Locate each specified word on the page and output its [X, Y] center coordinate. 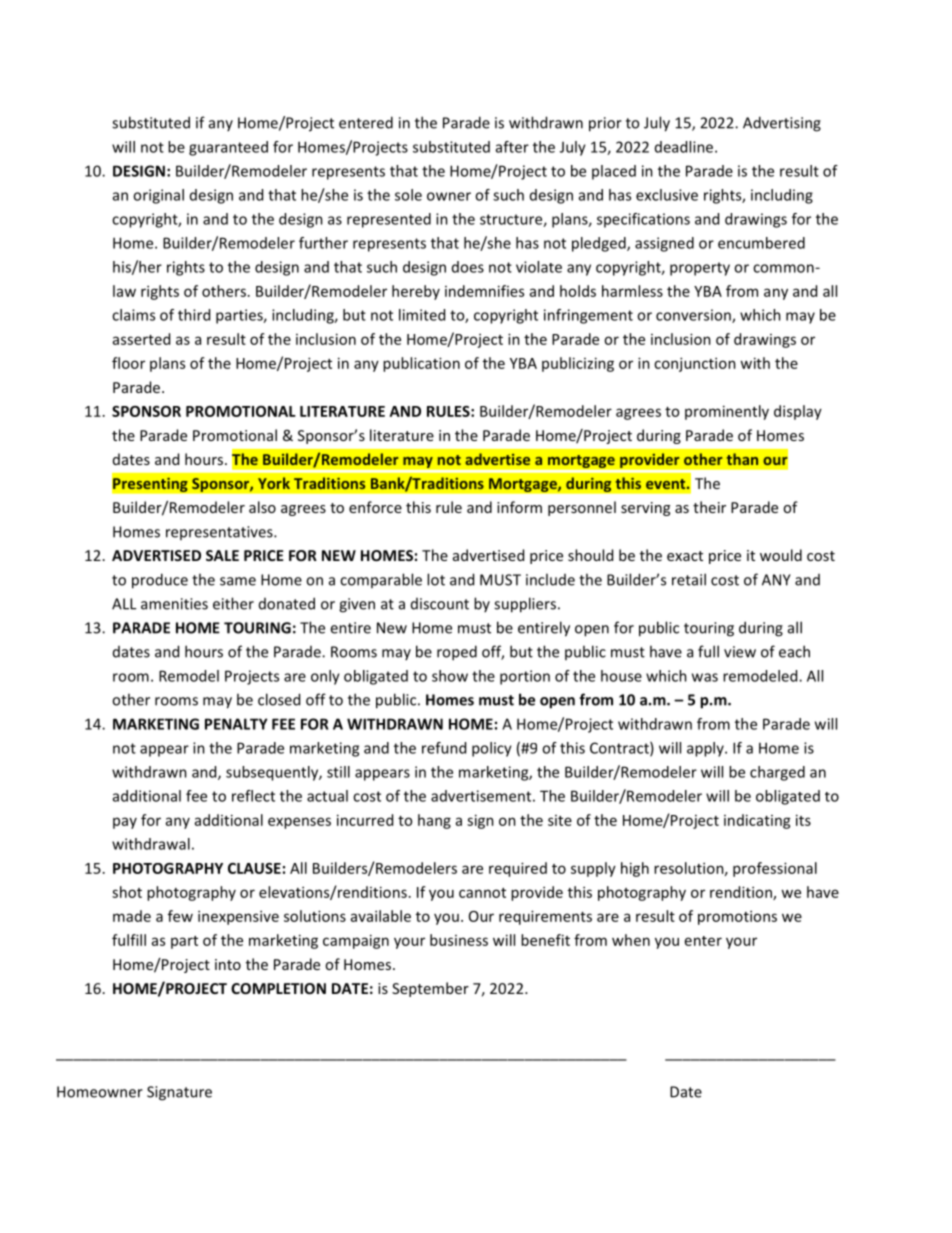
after [512, 147]
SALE [222, 555]
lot [436, 579]
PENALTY [236, 724]
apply [706, 749]
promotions [737, 917]
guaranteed [228, 148]
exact [685, 556]
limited [422, 315]
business [459, 940]
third [194, 315]
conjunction [695, 364]
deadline [685, 147]
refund [444, 748]
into [228, 964]
